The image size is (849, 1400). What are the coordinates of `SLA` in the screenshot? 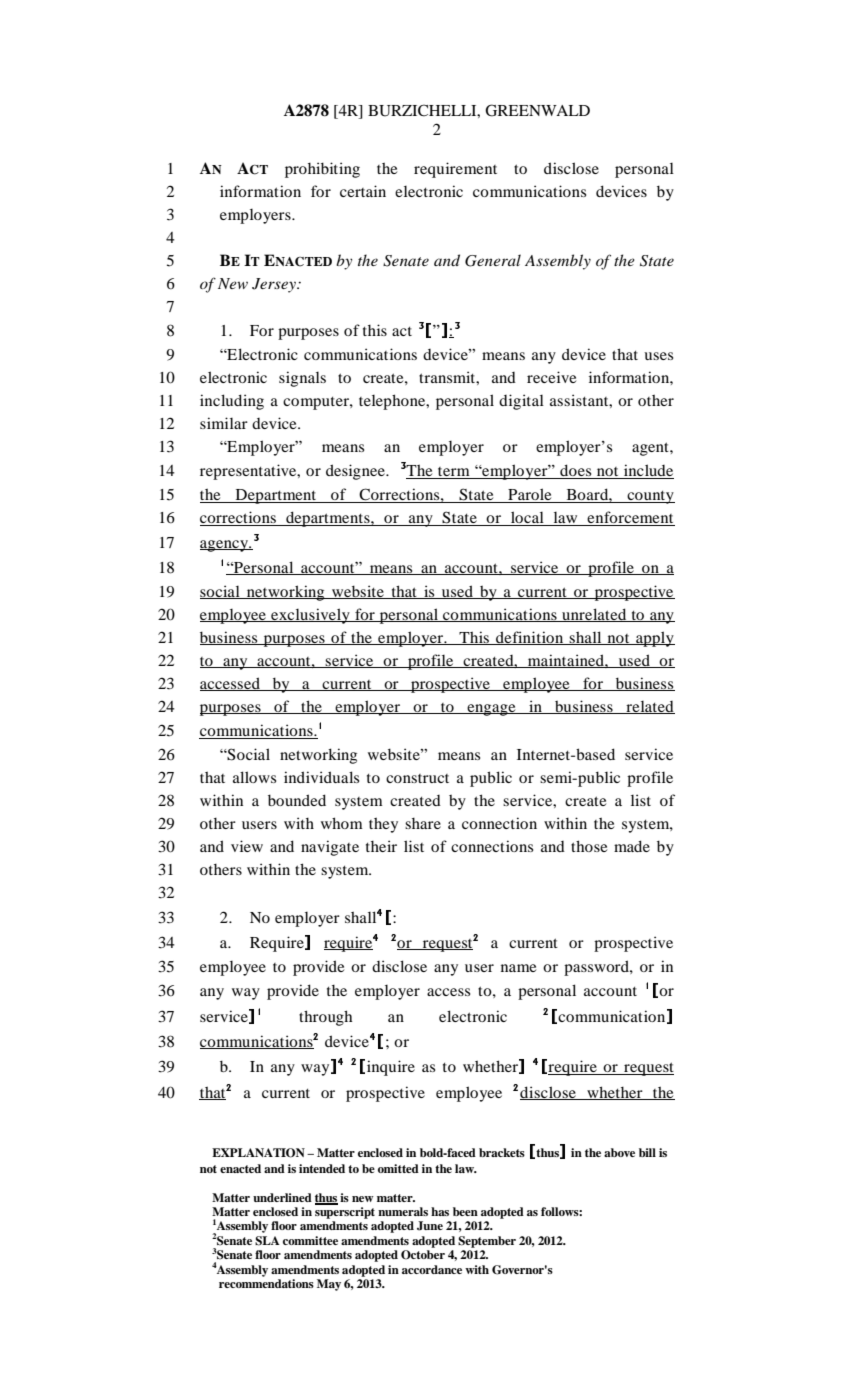 It's located at (267, 1241).
